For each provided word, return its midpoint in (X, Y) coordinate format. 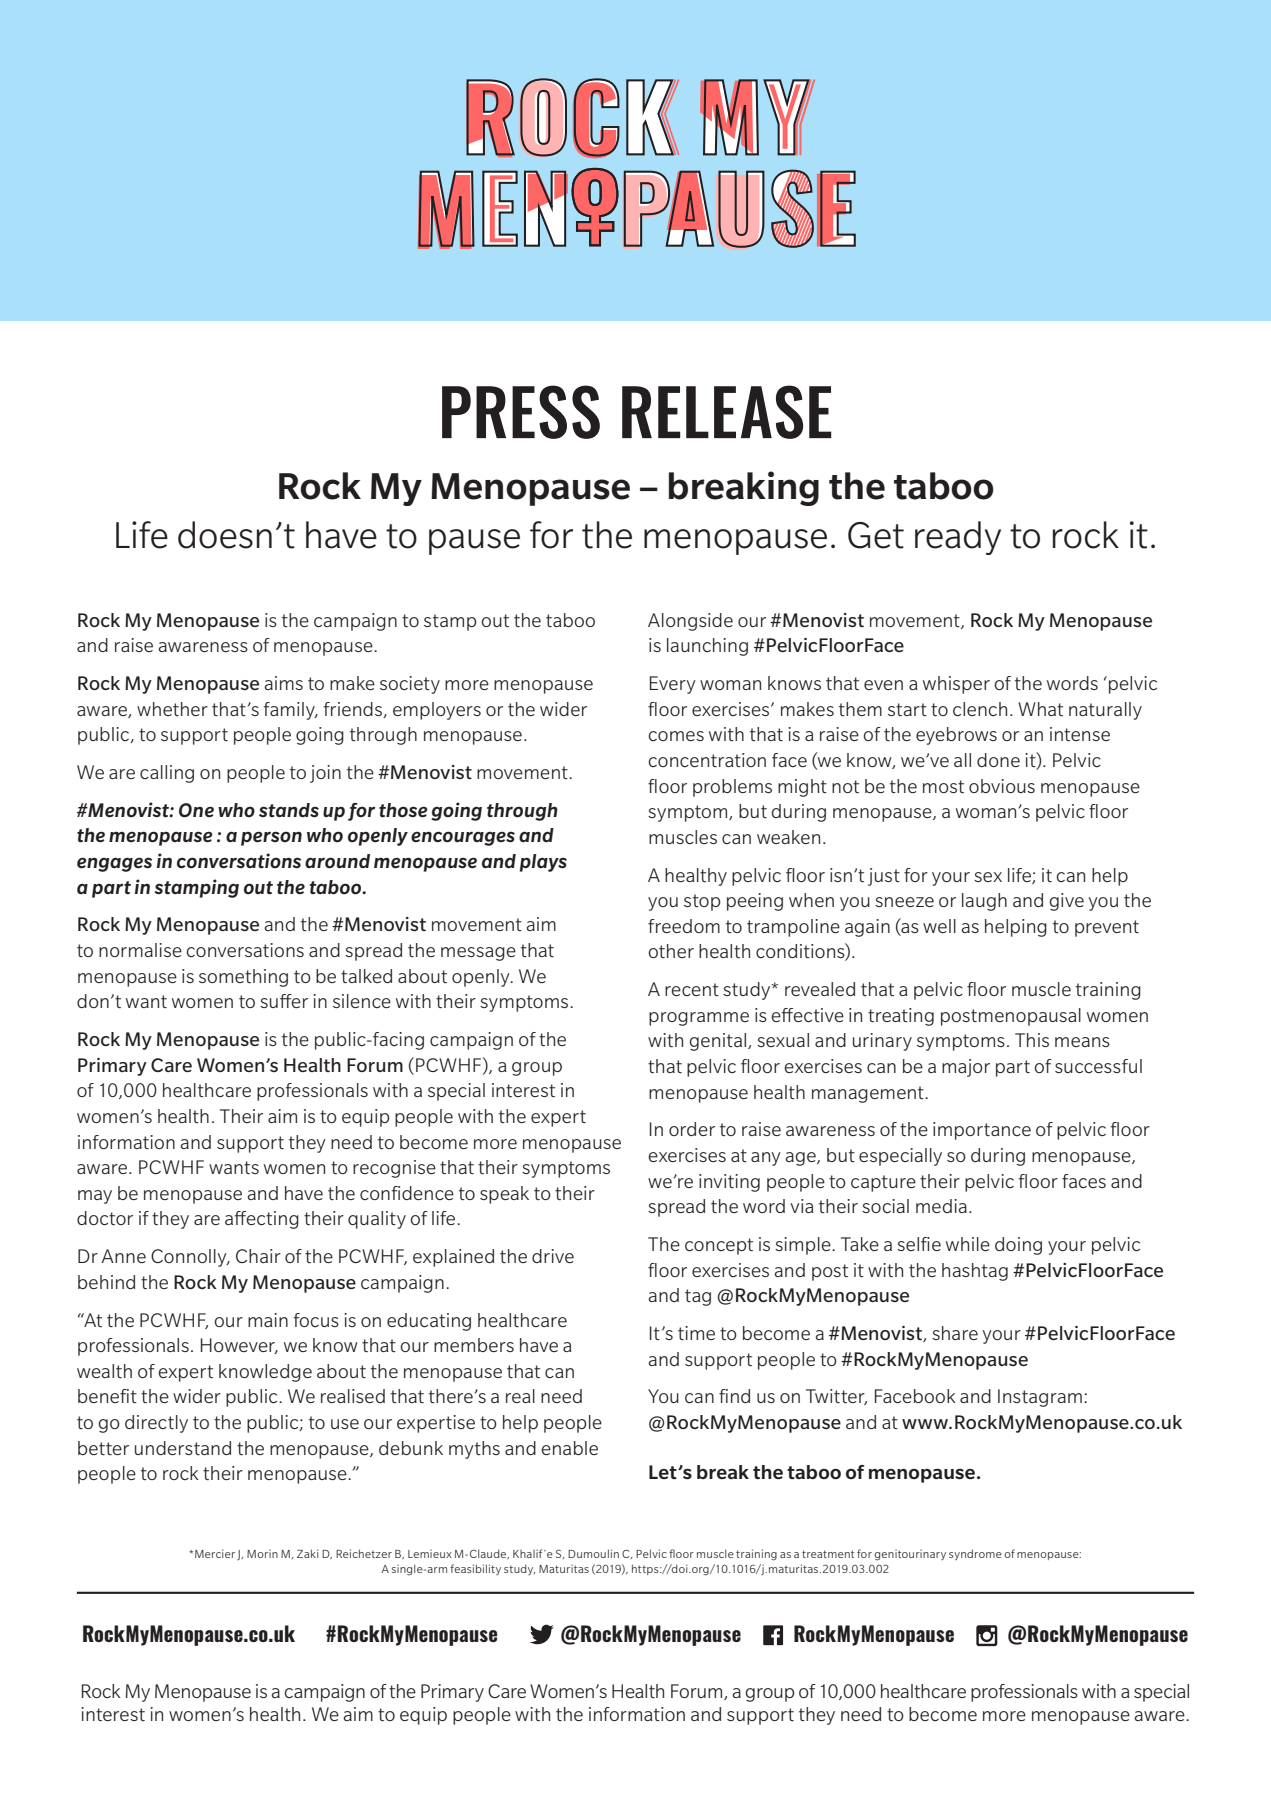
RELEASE (726, 412)
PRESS (521, 412)
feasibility (475, 1569)
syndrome (975, 1554)
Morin (262, 1554)
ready (958, 538)
